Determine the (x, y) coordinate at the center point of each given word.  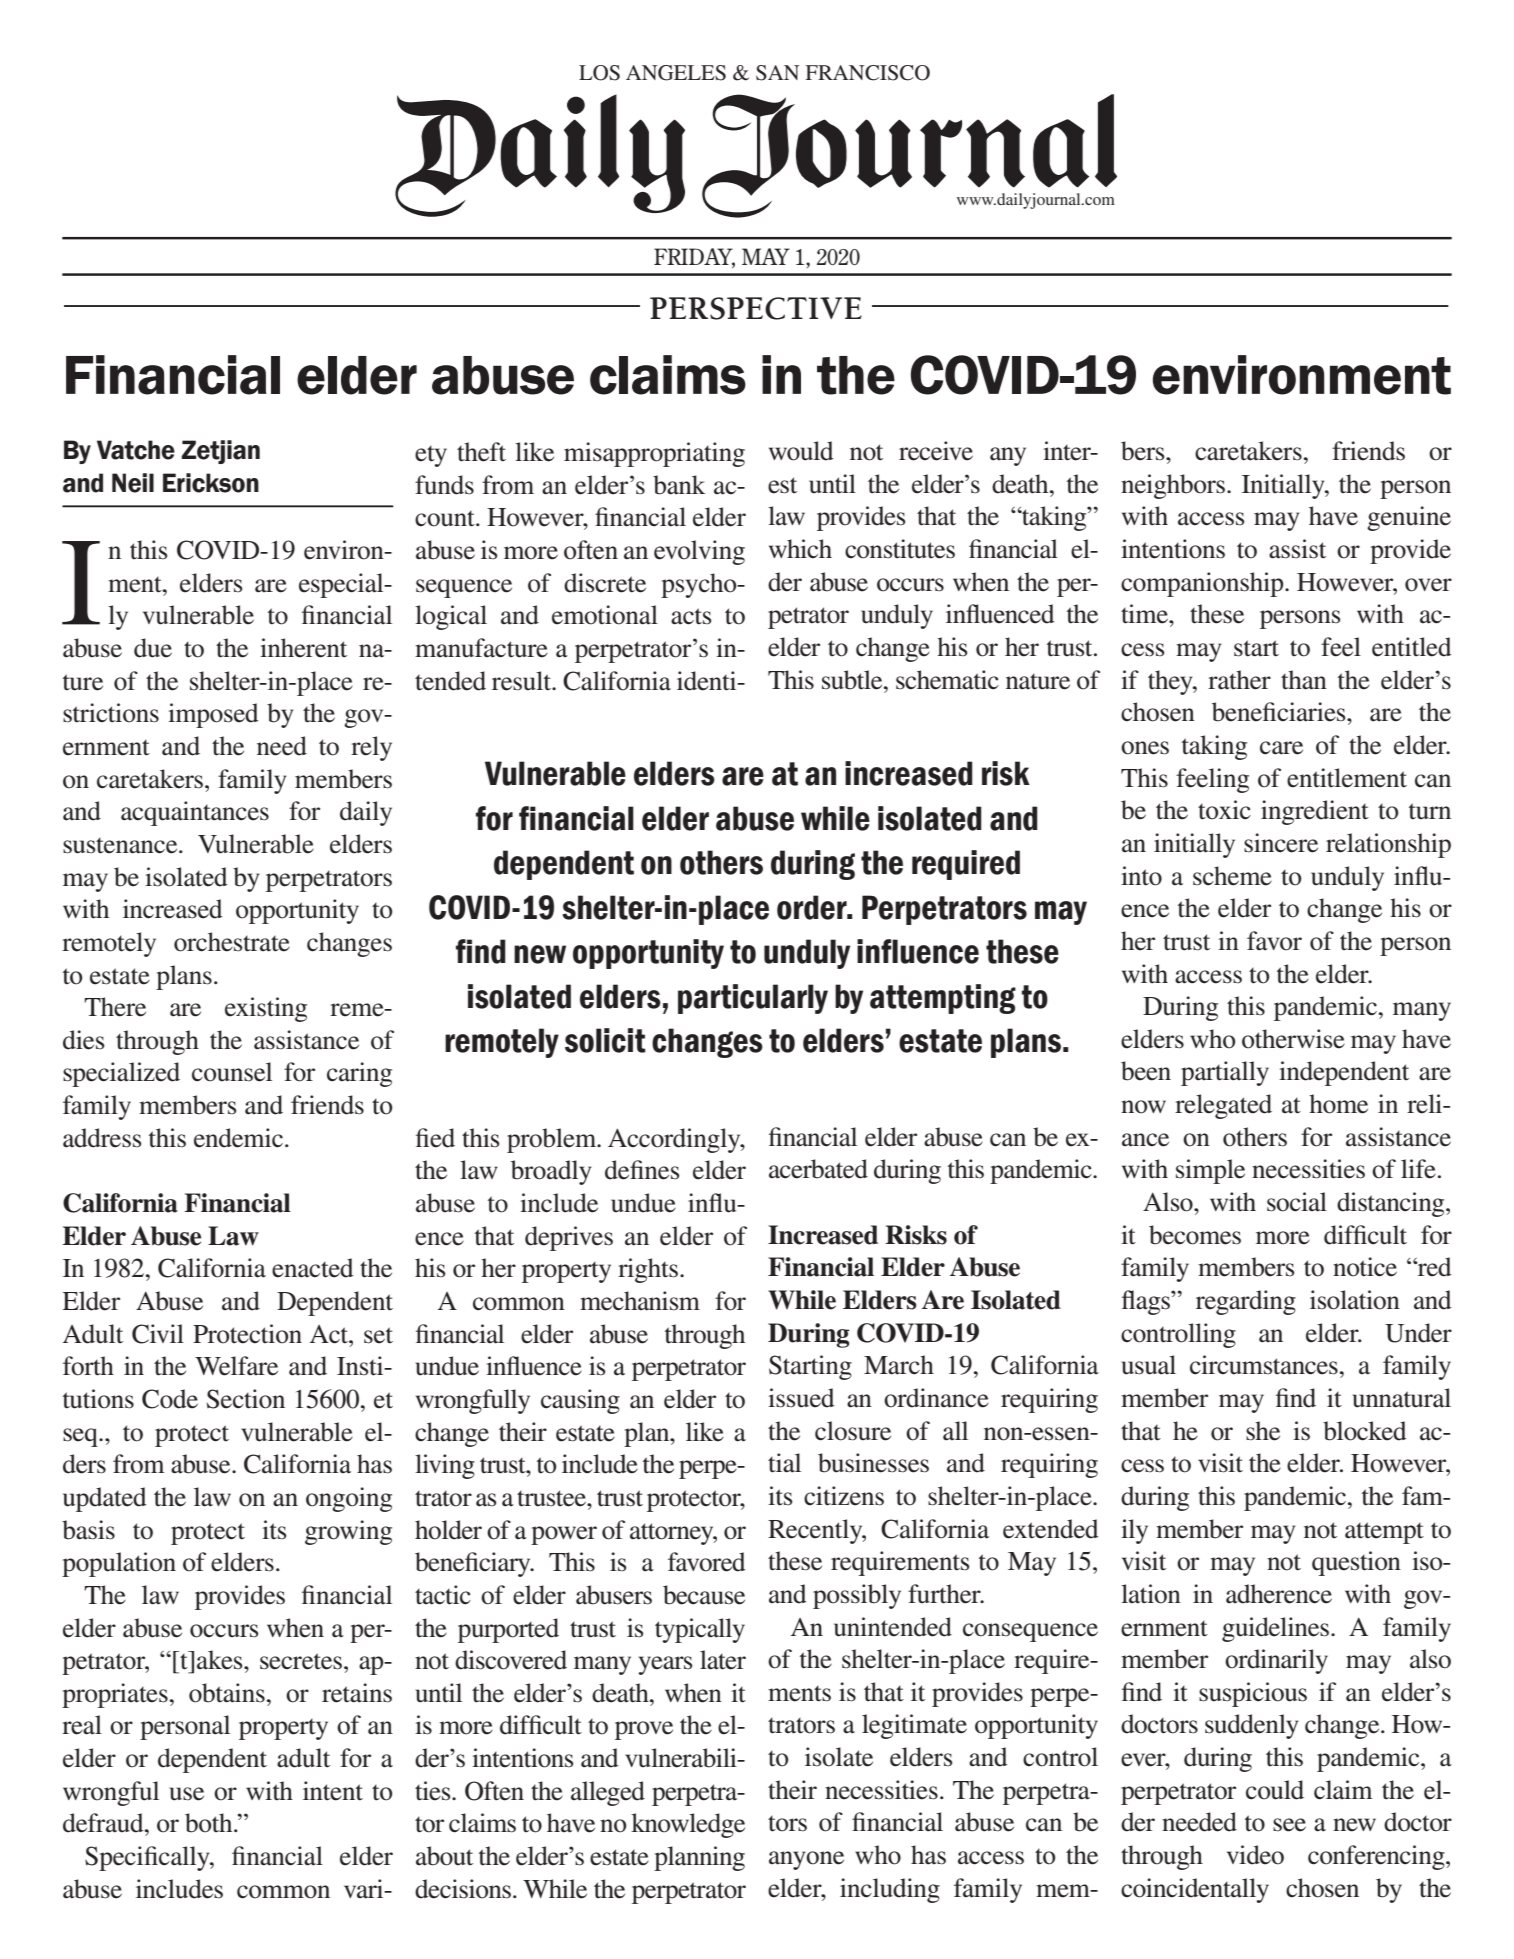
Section (246, 1399)
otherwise (1293, 1039)
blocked (1365, 1431)
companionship (1203, 584)
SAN (778, 73)
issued (801, 1398)
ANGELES (676, 73)
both (210, 1823)
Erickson (211, 483)
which (800, 549)
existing (266, 1009)
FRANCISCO (867, 73)
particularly (753, 999)
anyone (806, 1860)
